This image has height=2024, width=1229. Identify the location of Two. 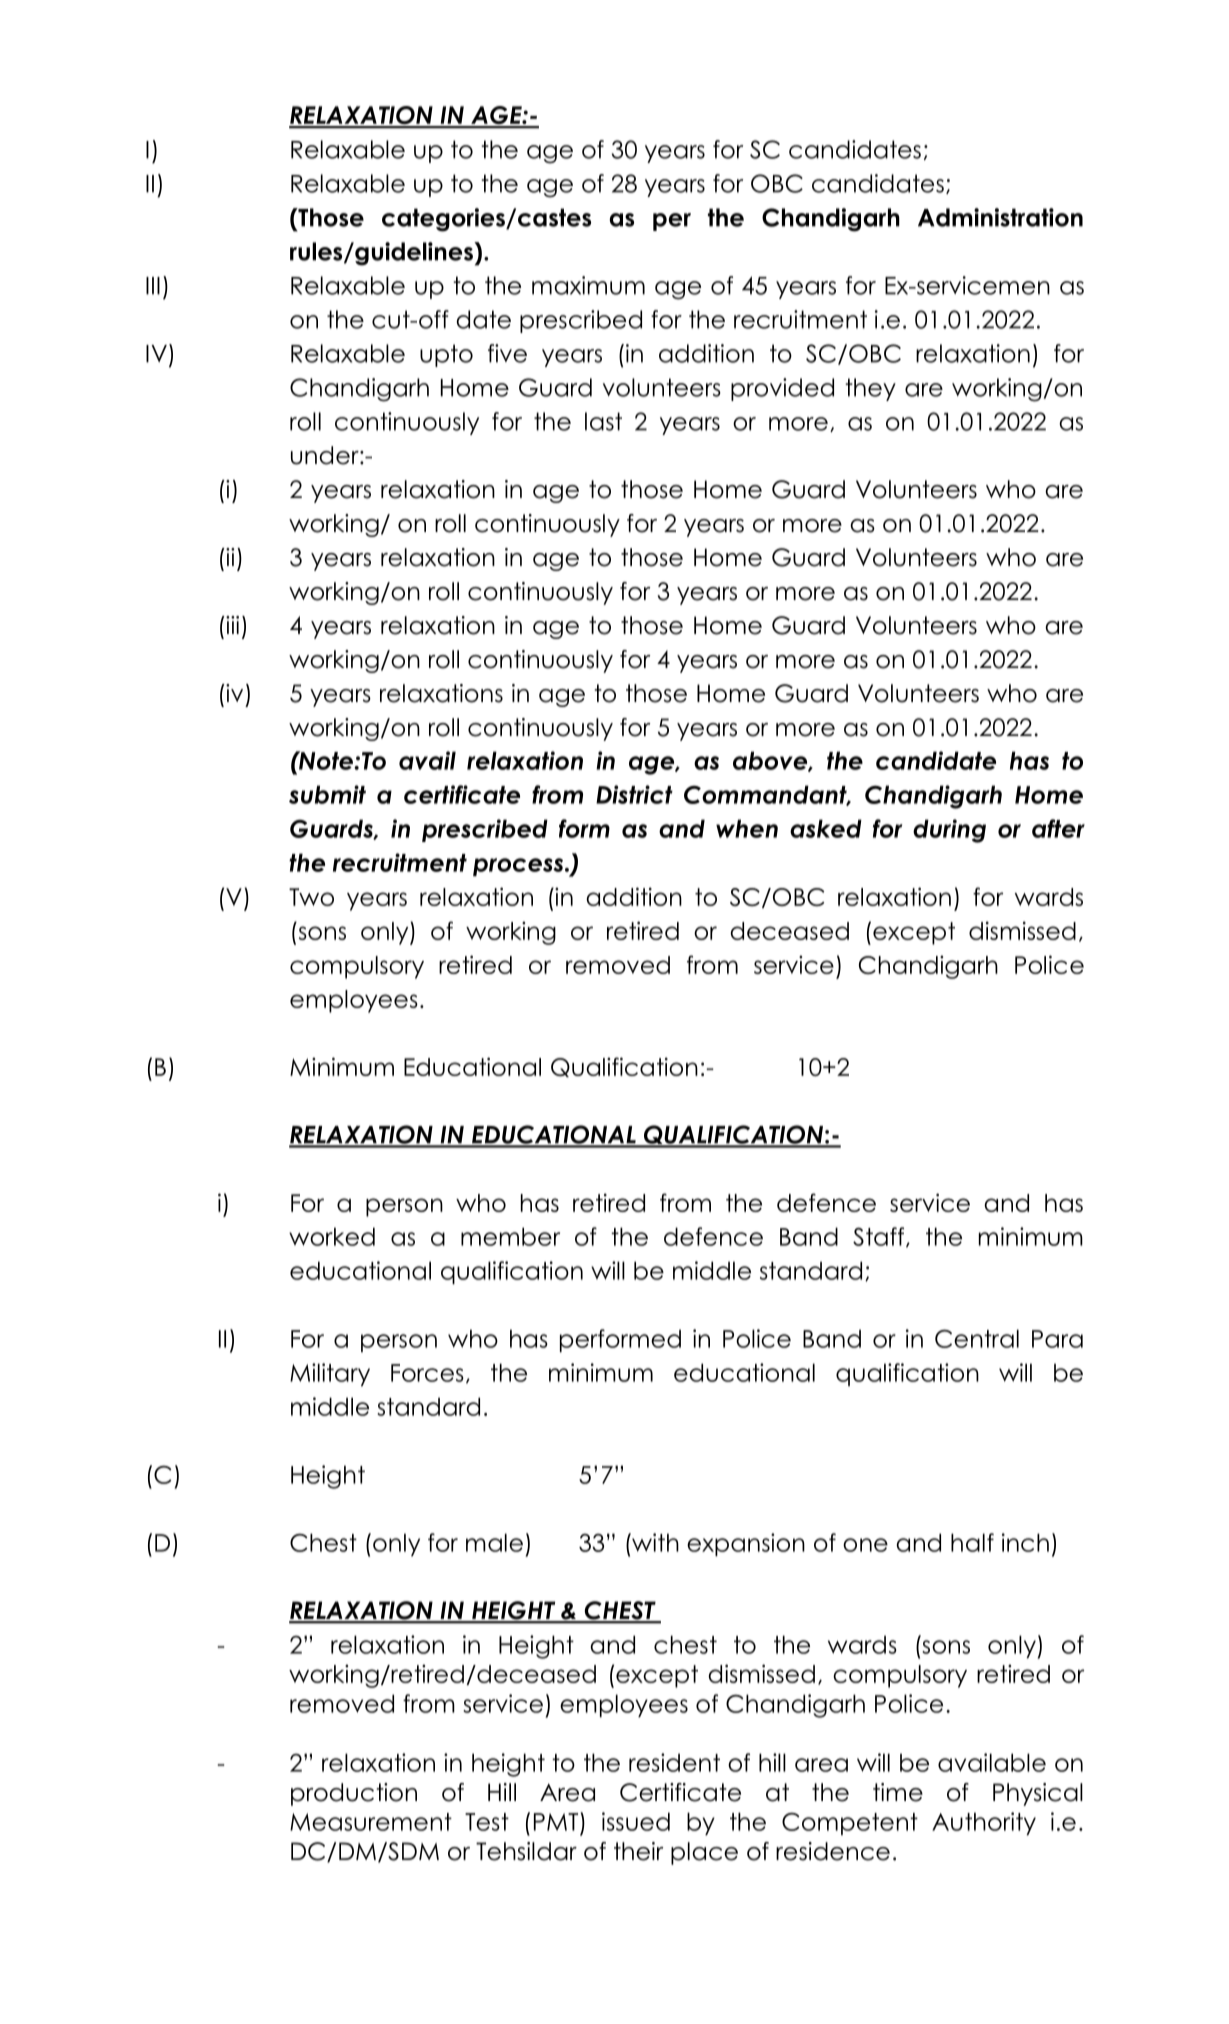
(311, 897).
